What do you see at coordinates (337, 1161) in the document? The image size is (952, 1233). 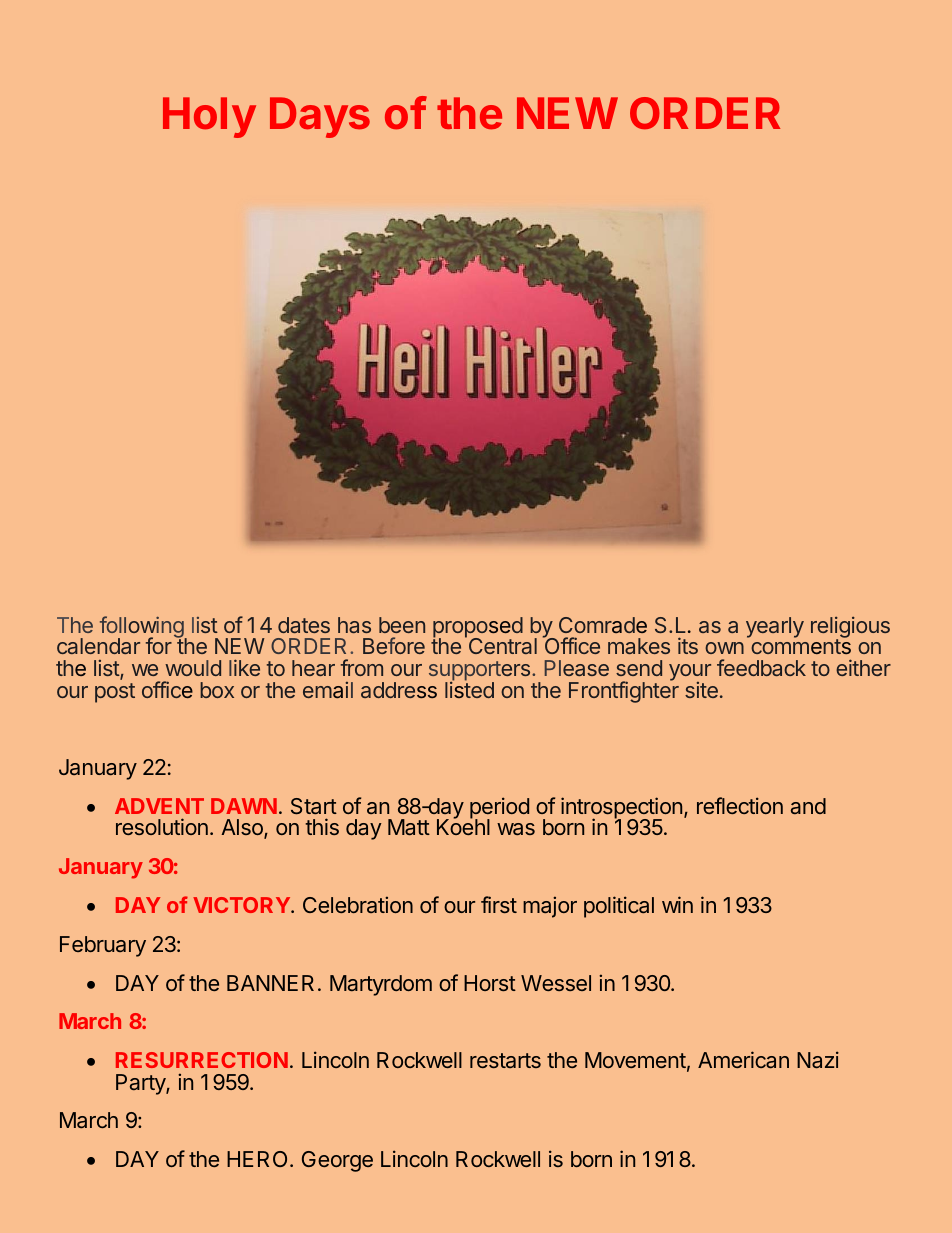 I see `George` at bounding box center [337, 1161].
